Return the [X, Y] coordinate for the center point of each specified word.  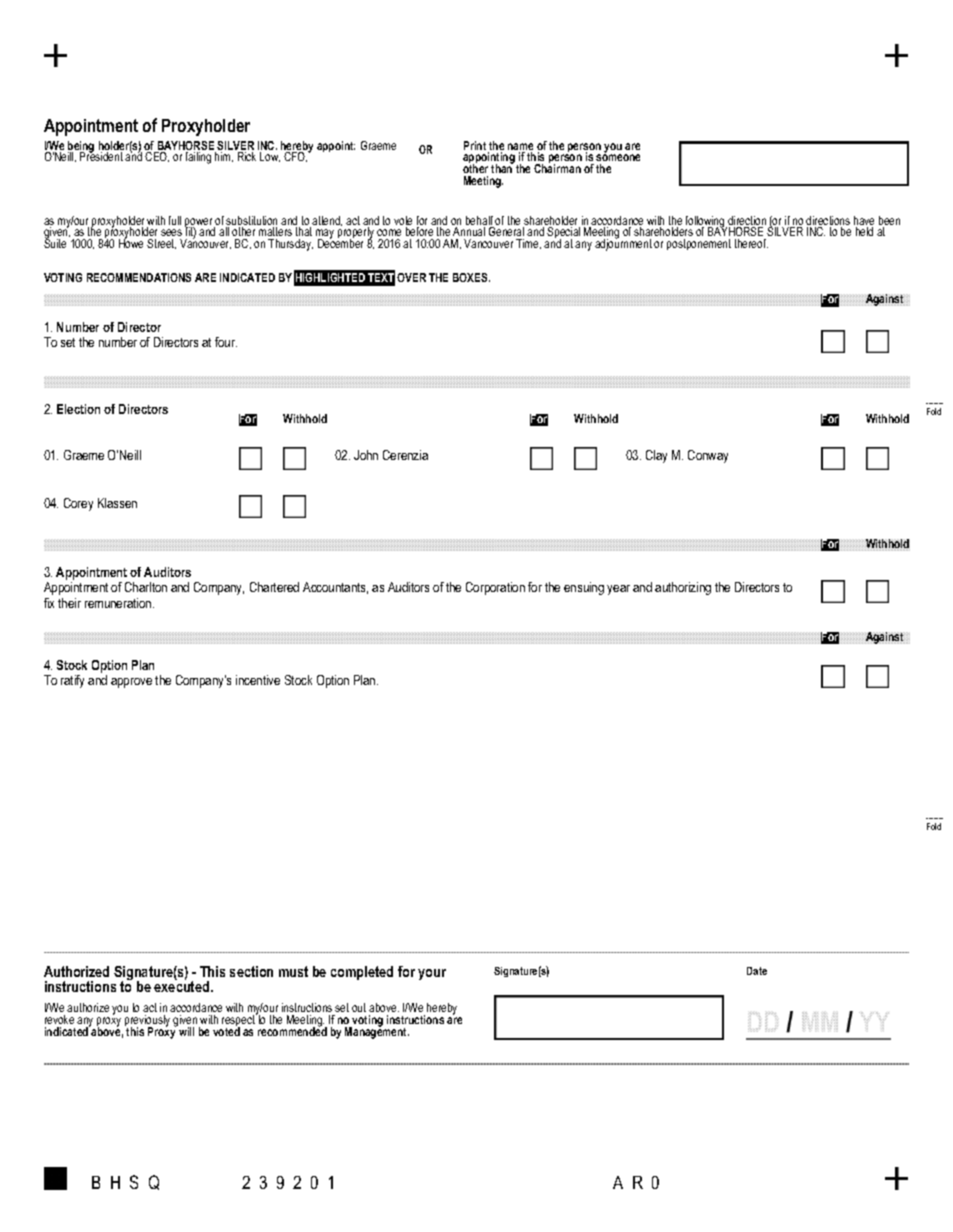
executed [183, 985]
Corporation [495, 588]
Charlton [146, 587]
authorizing [683, 588]
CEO [157, 157]
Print [475, 145]
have [864, 222]
